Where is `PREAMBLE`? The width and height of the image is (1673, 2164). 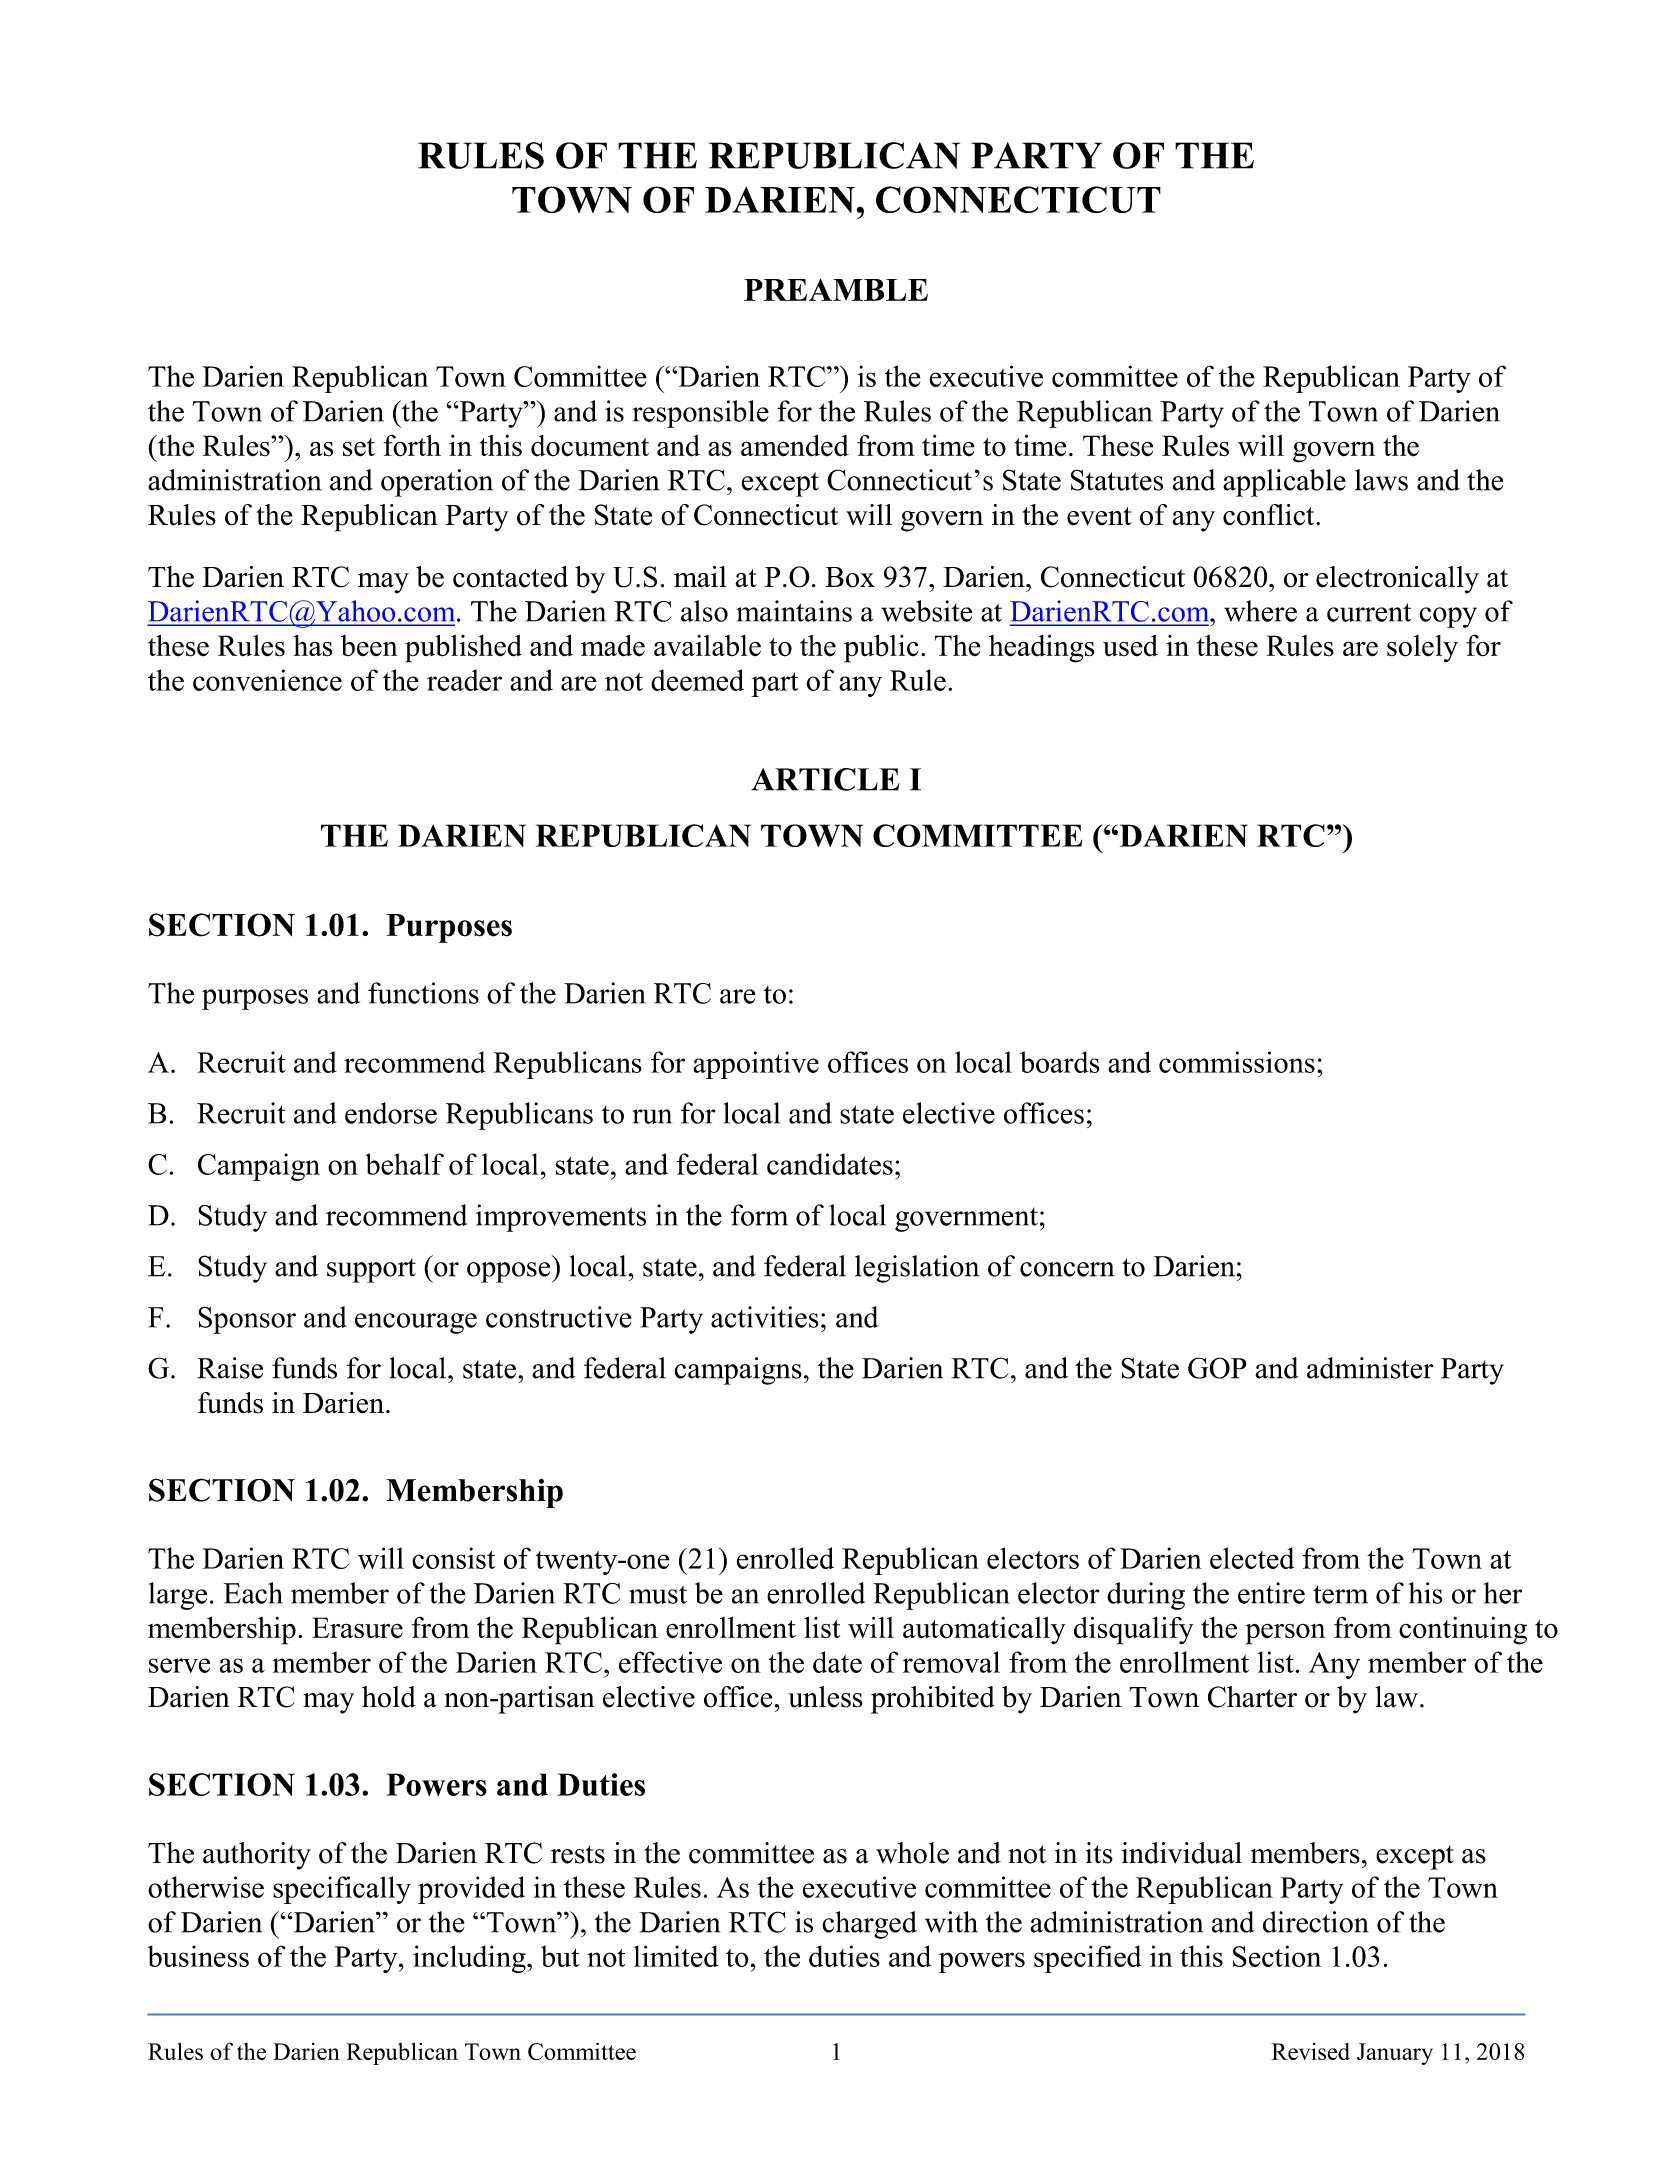 PREAMBLE is located at coordinates (836, 289).
